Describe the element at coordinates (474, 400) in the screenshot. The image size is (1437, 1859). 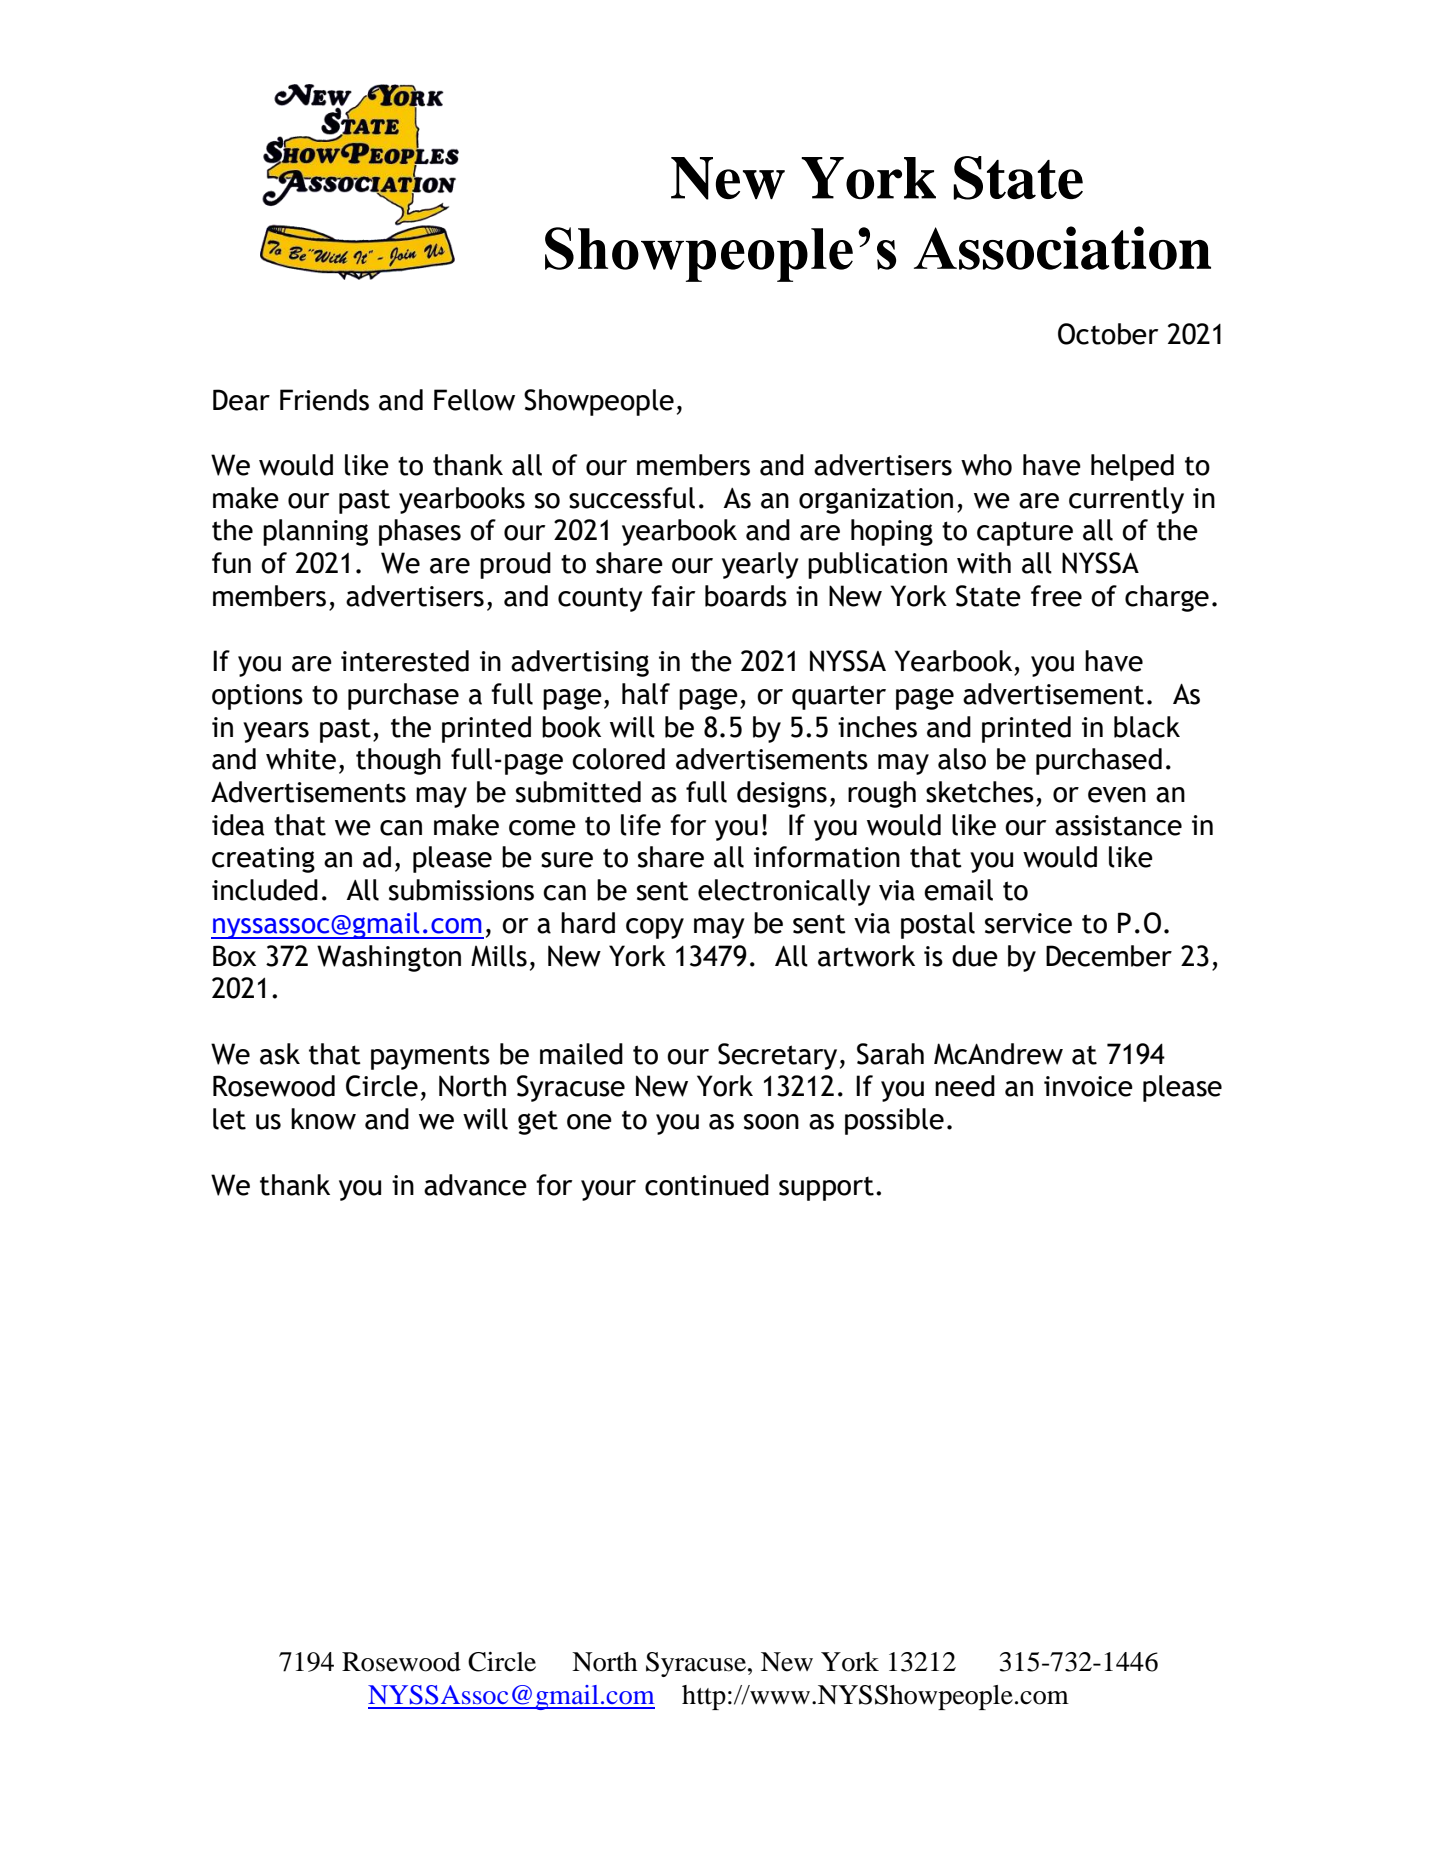
I see `Fellow` at that location.
